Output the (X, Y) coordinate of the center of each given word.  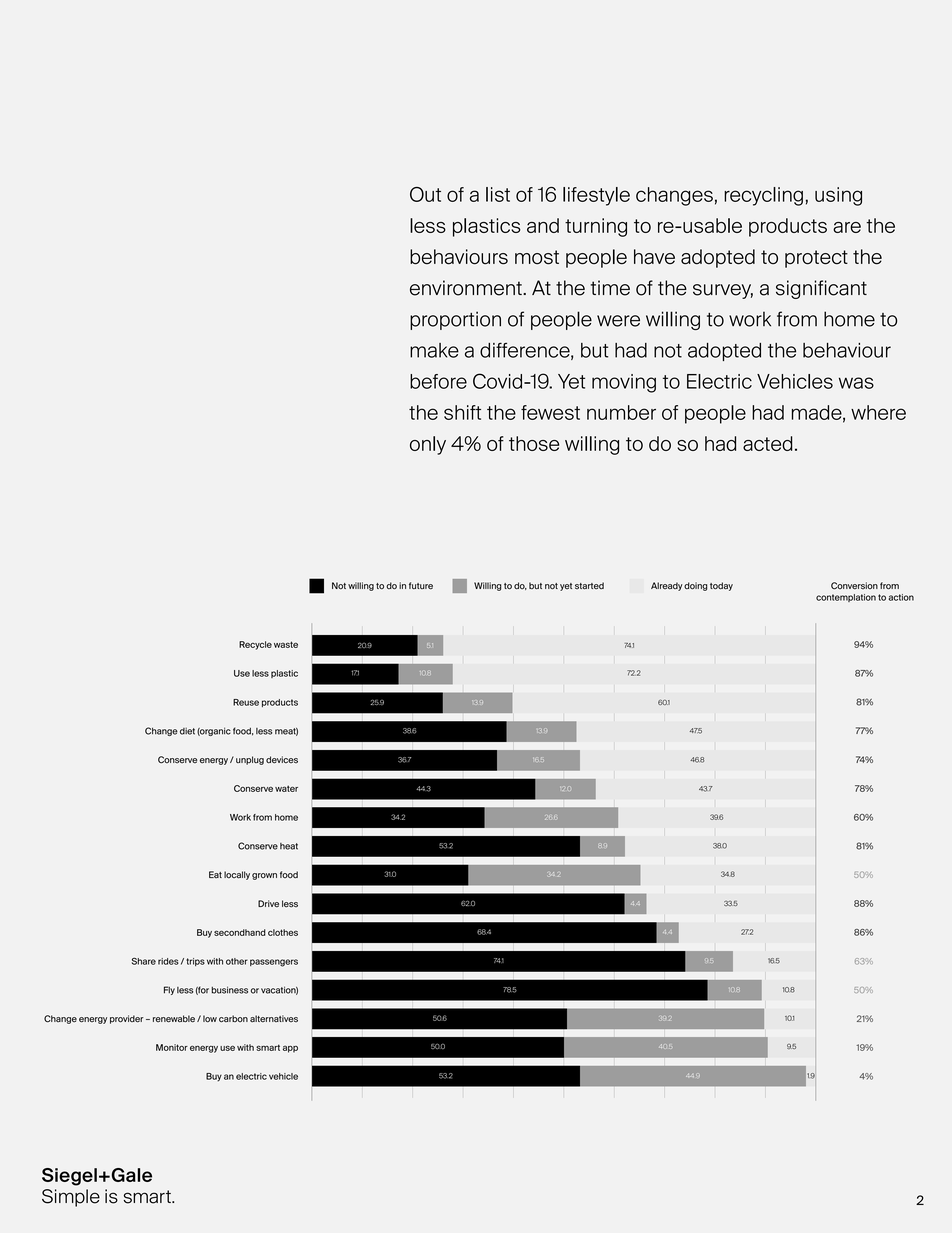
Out (425, 194)
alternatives (274, 1018)
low (210, 1019)
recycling (763, 196)
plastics (487, 227)
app (290, 1049)
